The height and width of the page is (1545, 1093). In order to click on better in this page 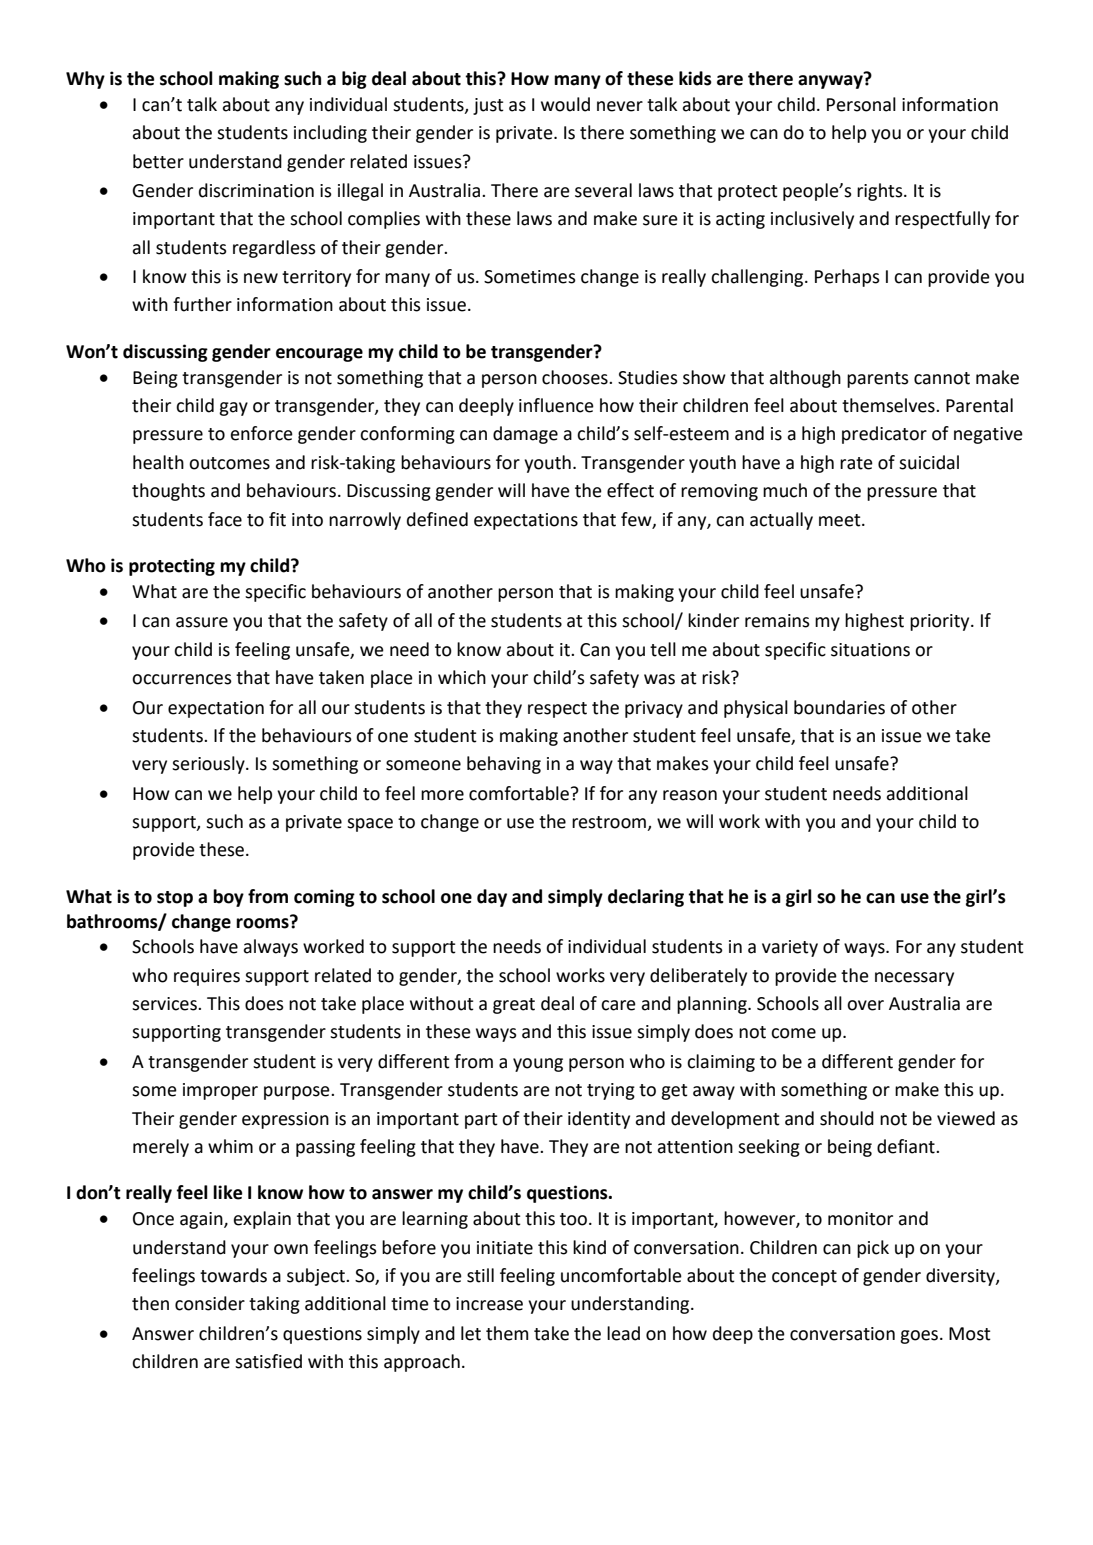, I will do `click(158, 161)`.
